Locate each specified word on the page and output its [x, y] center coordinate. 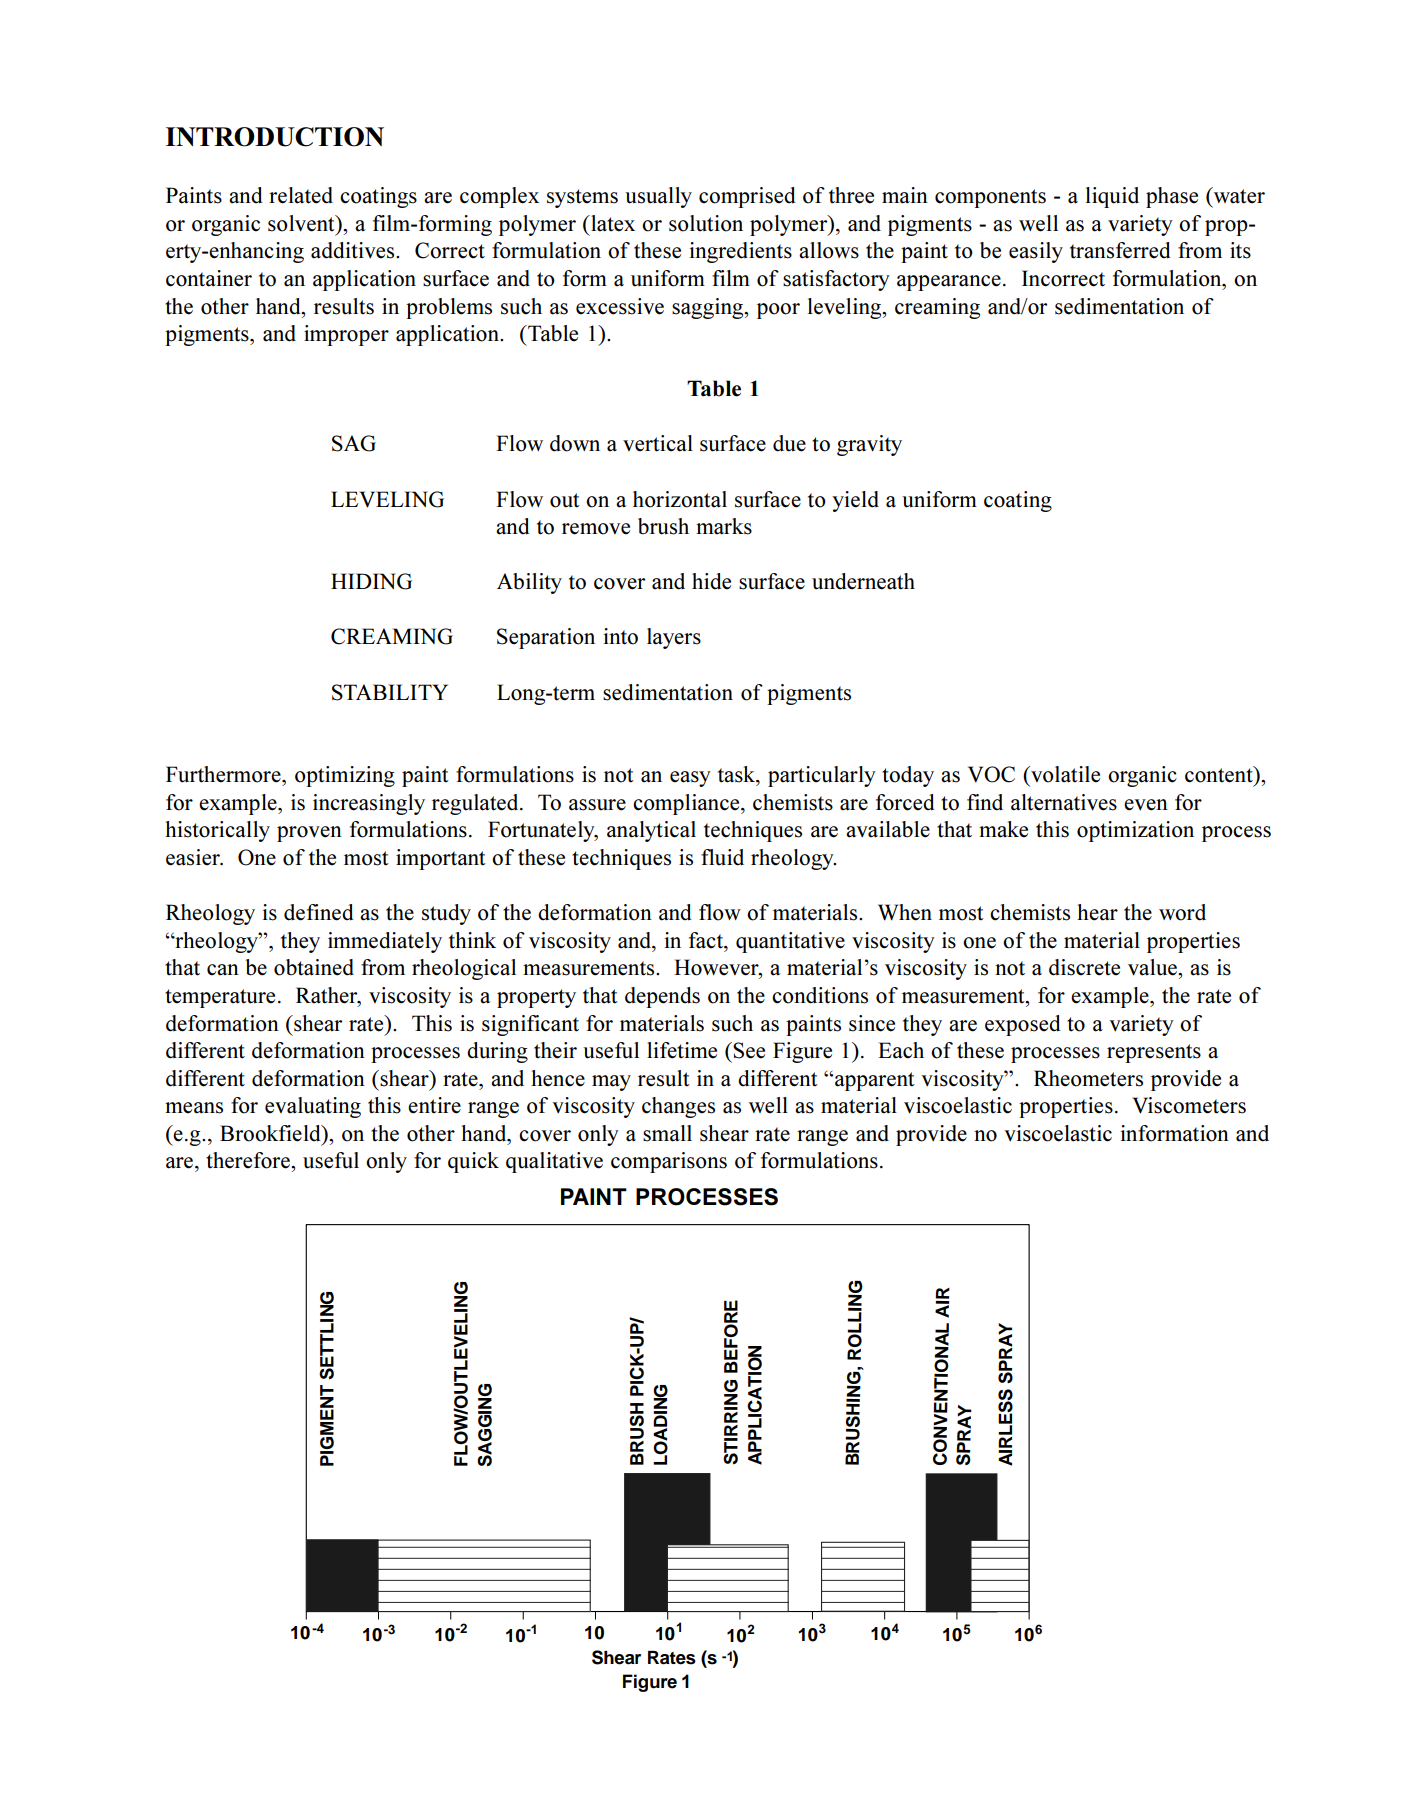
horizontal [680, 499]
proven [309, 834]
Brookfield [271, 1133]
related [301, 195]
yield [855, 501]
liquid [1112, 197]
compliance [687, 804]
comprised [747, 197]
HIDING [371, 581]
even [1146, 805]
